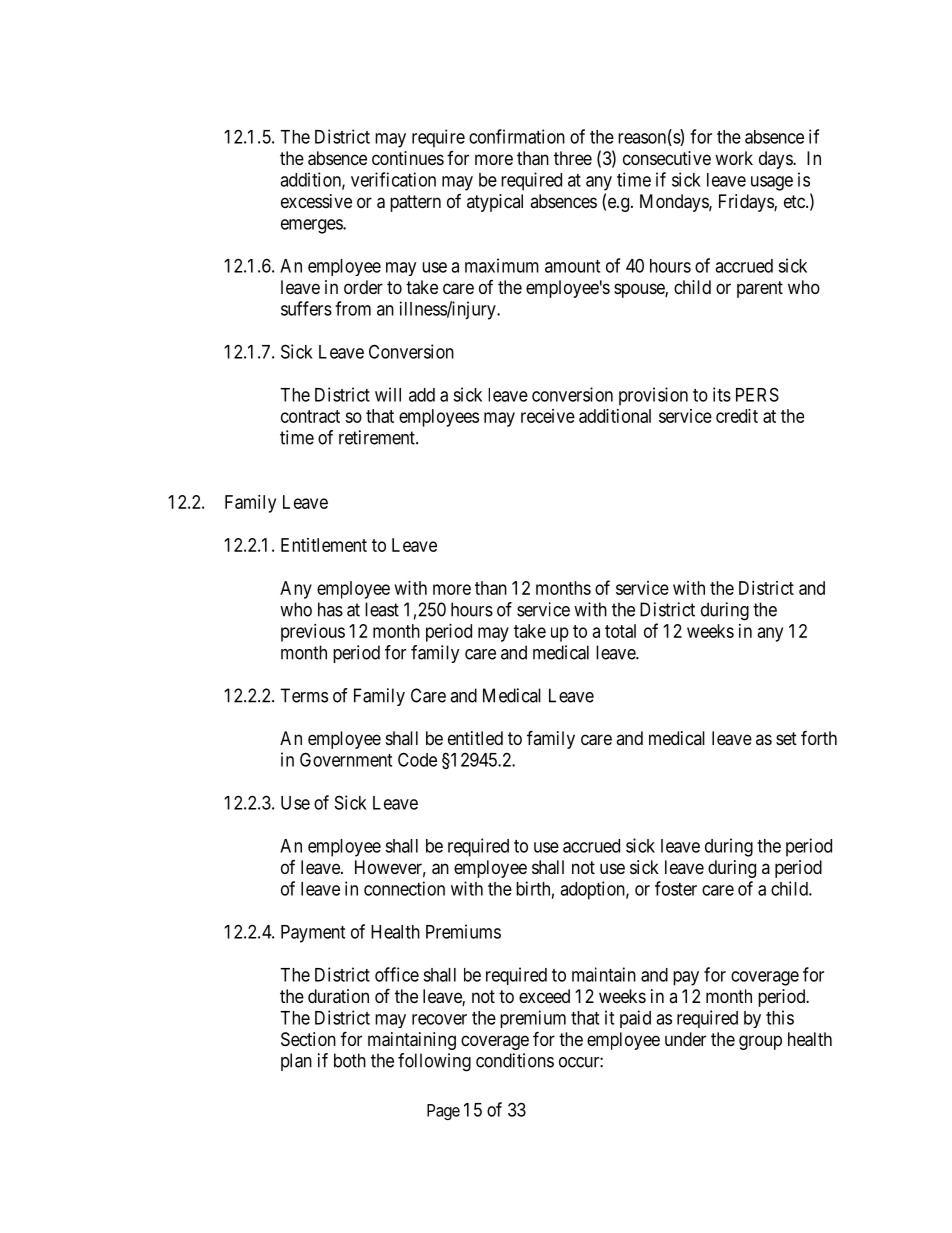 This image has height=1233, width=952. What do you see at coordinates (393, 179) in the image?
I see `verification` at bounding box center [393, 179].
